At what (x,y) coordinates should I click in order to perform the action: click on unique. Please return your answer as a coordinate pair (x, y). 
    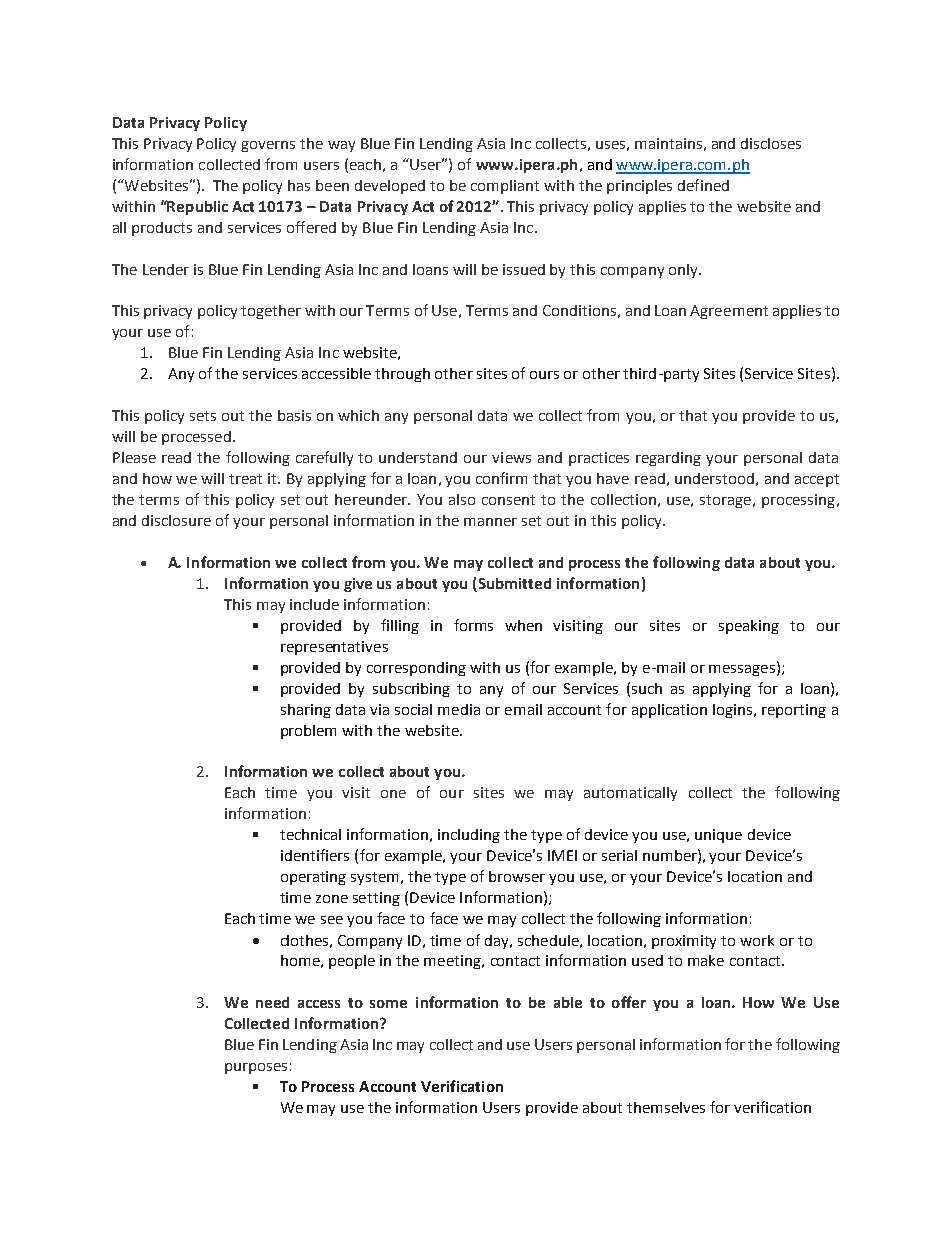
    Looking at the image, I should click on (718, 836).
